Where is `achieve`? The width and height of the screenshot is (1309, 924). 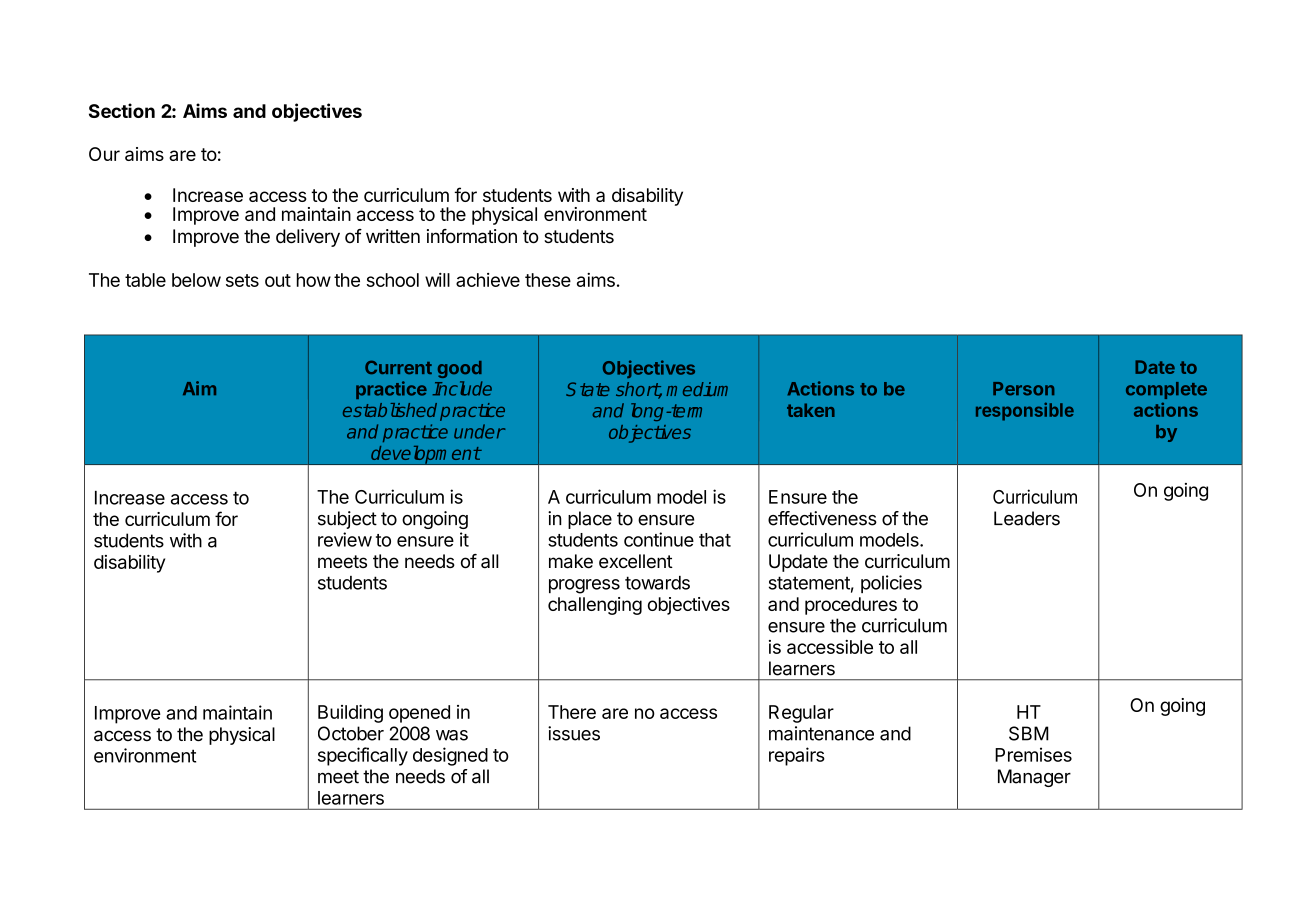 achieve is located at coordinates (488, 280).
